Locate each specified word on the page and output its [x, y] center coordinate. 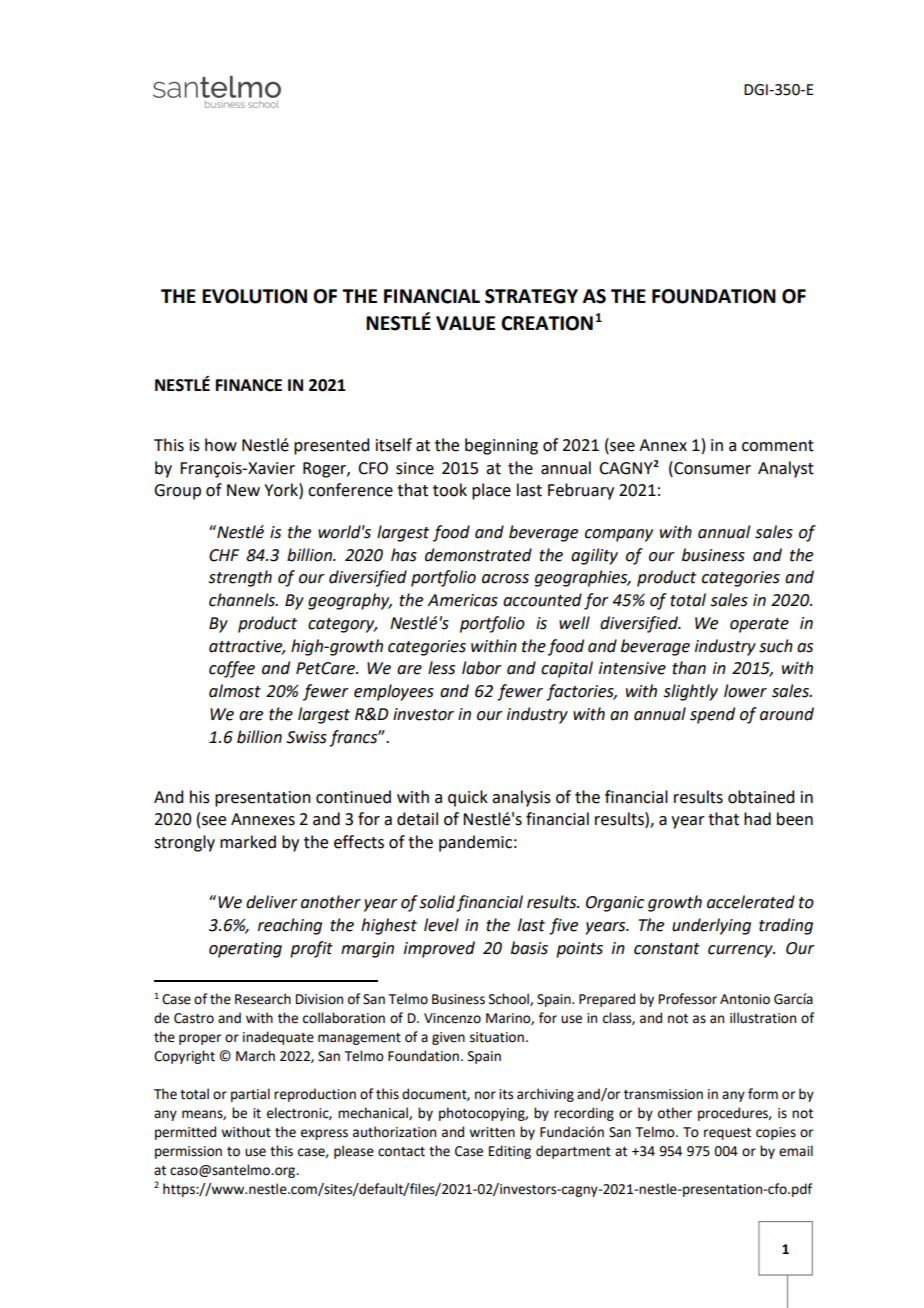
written [492, 1132]
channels [243, 600]
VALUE [465, 323]
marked [248, 842]
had [757, 819]
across [505, 579]
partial [250, 1095]
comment [778, 446]
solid [437, 902]
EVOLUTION [254, 296]
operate [759, 625]
